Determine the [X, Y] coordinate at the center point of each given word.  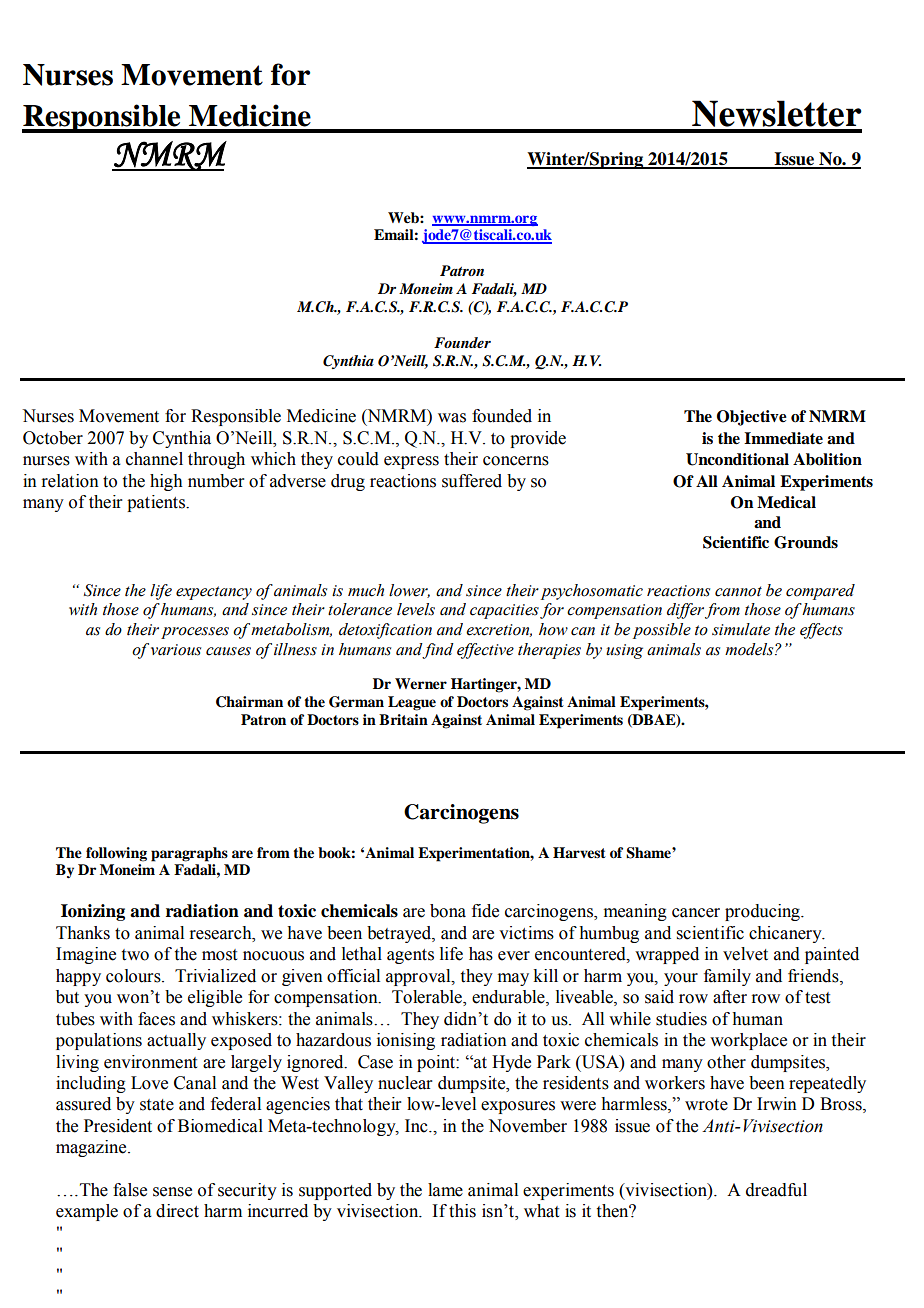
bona [448, 911]
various [176, 650]
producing [763, 912]
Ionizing [93, 912]
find [438, 651]
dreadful [776, 1190]
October [53, 438]
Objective [752, 418]
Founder [462, 342]
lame [445, 1190]
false [130, 1190]
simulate [741, 629]
